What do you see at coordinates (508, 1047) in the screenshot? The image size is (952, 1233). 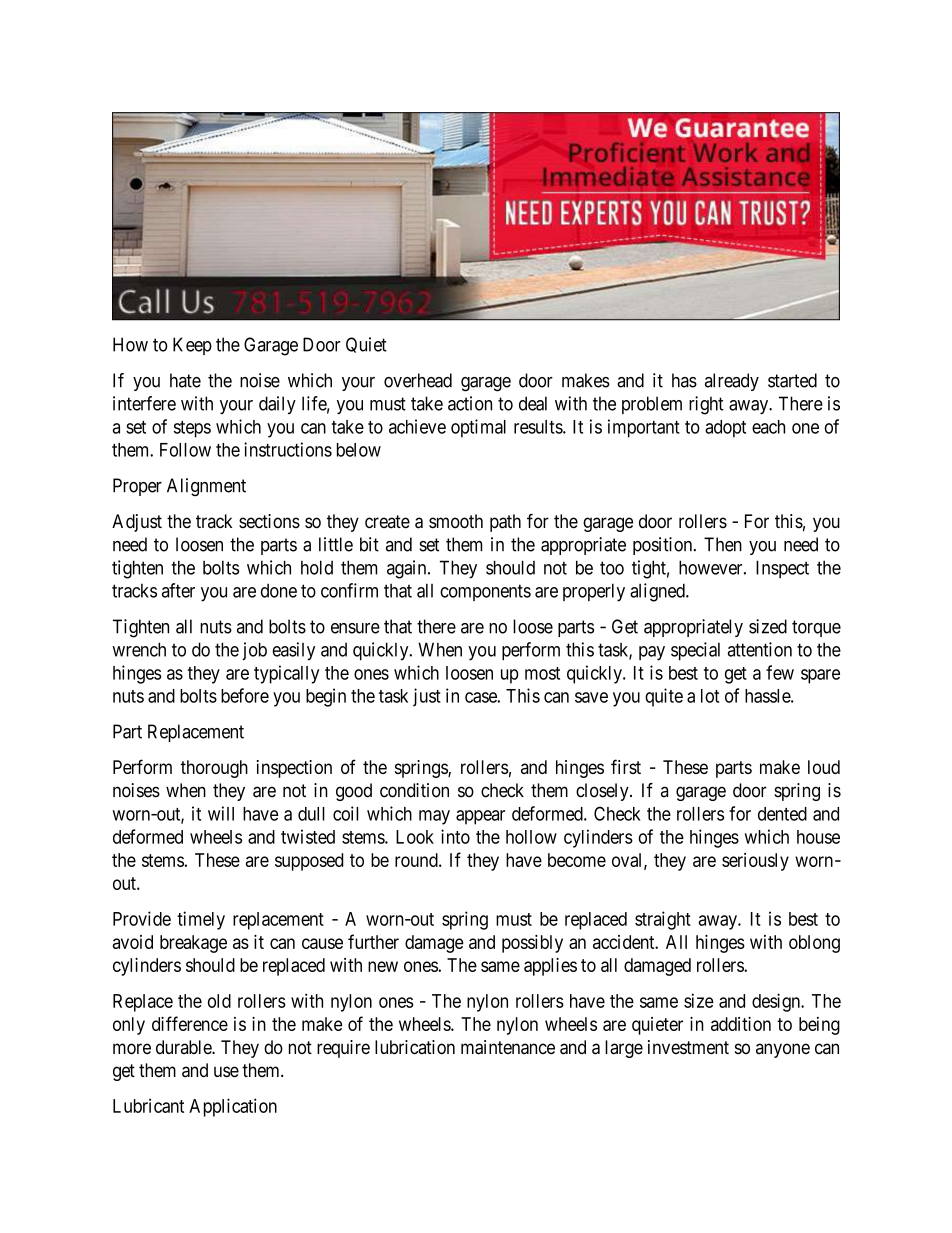 I see `maintenance` at bounding box center [508, 1047].
